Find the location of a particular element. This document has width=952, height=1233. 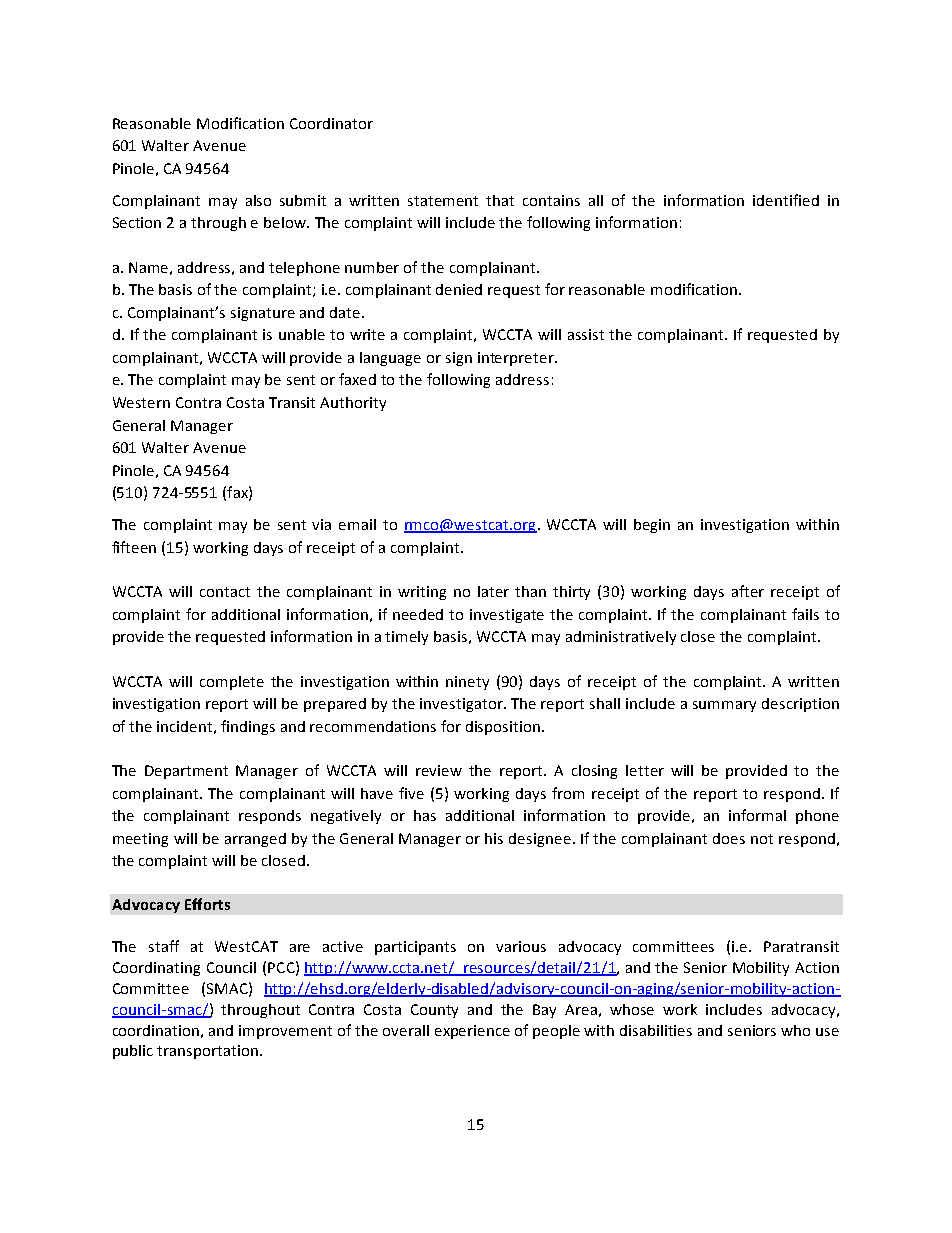

also is located at coordinates (258, 200).
